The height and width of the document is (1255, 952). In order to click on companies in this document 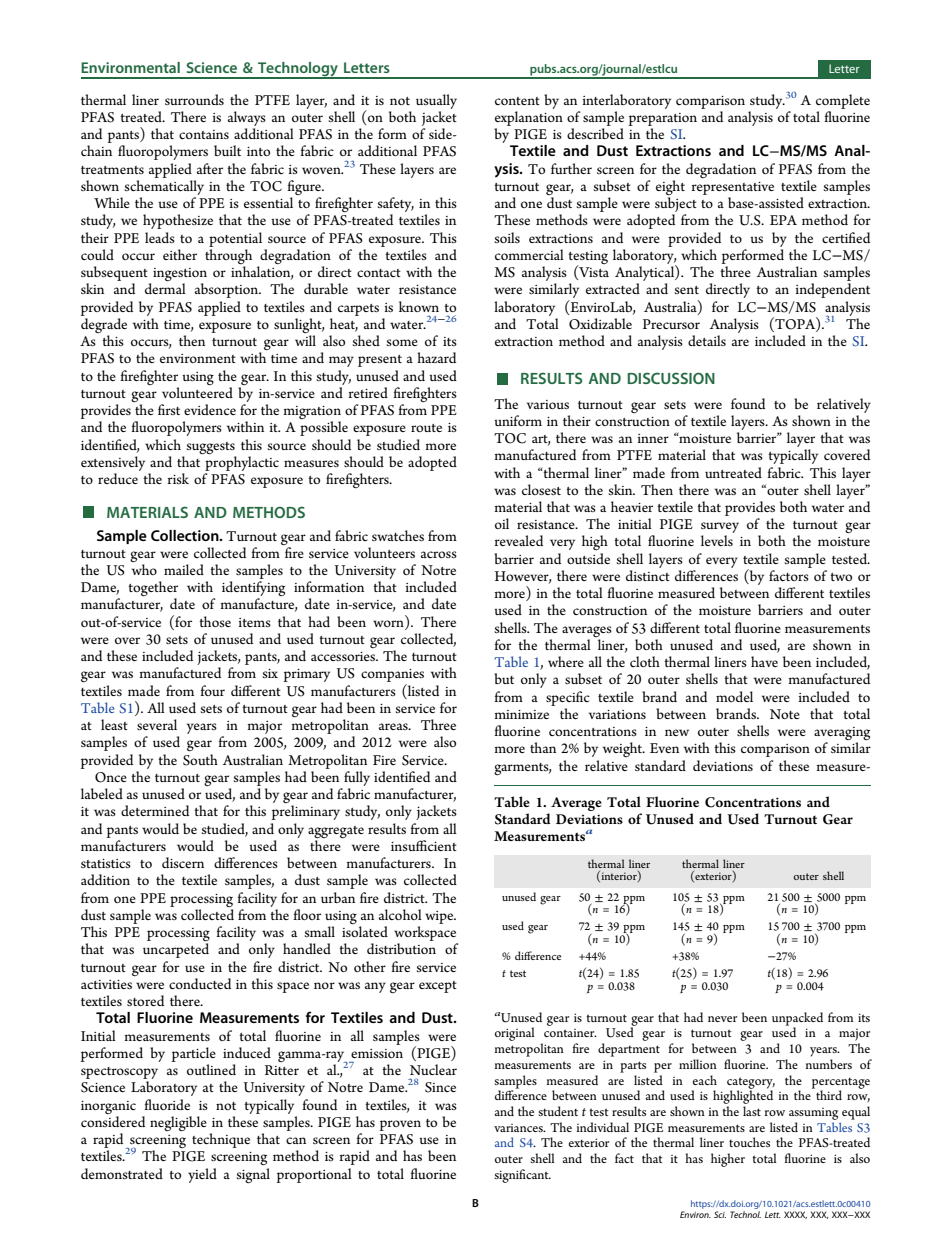, I will do `click(392, 677)`.
